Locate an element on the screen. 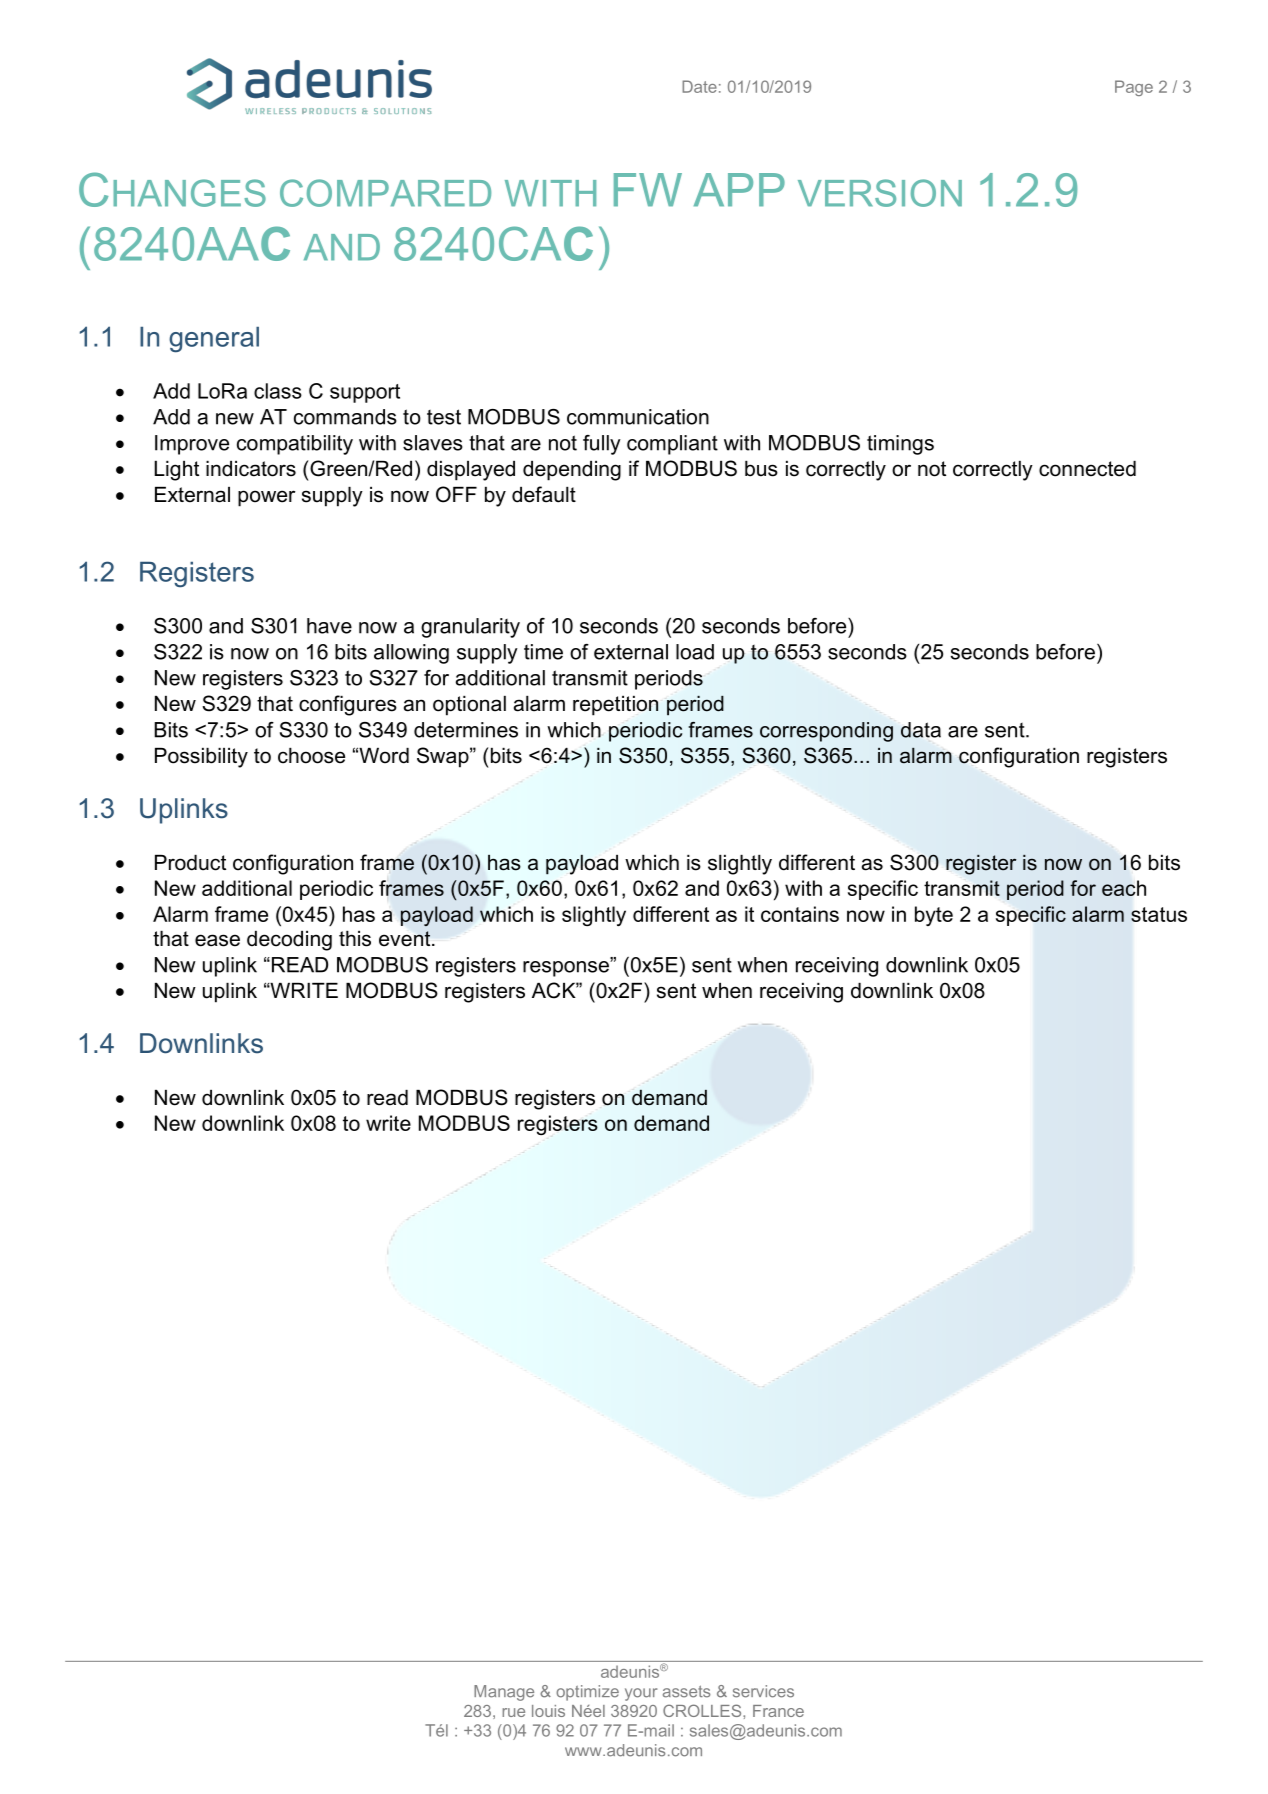 The image size is (1268, 1794). assets is located at coordinates (686, 1691).
